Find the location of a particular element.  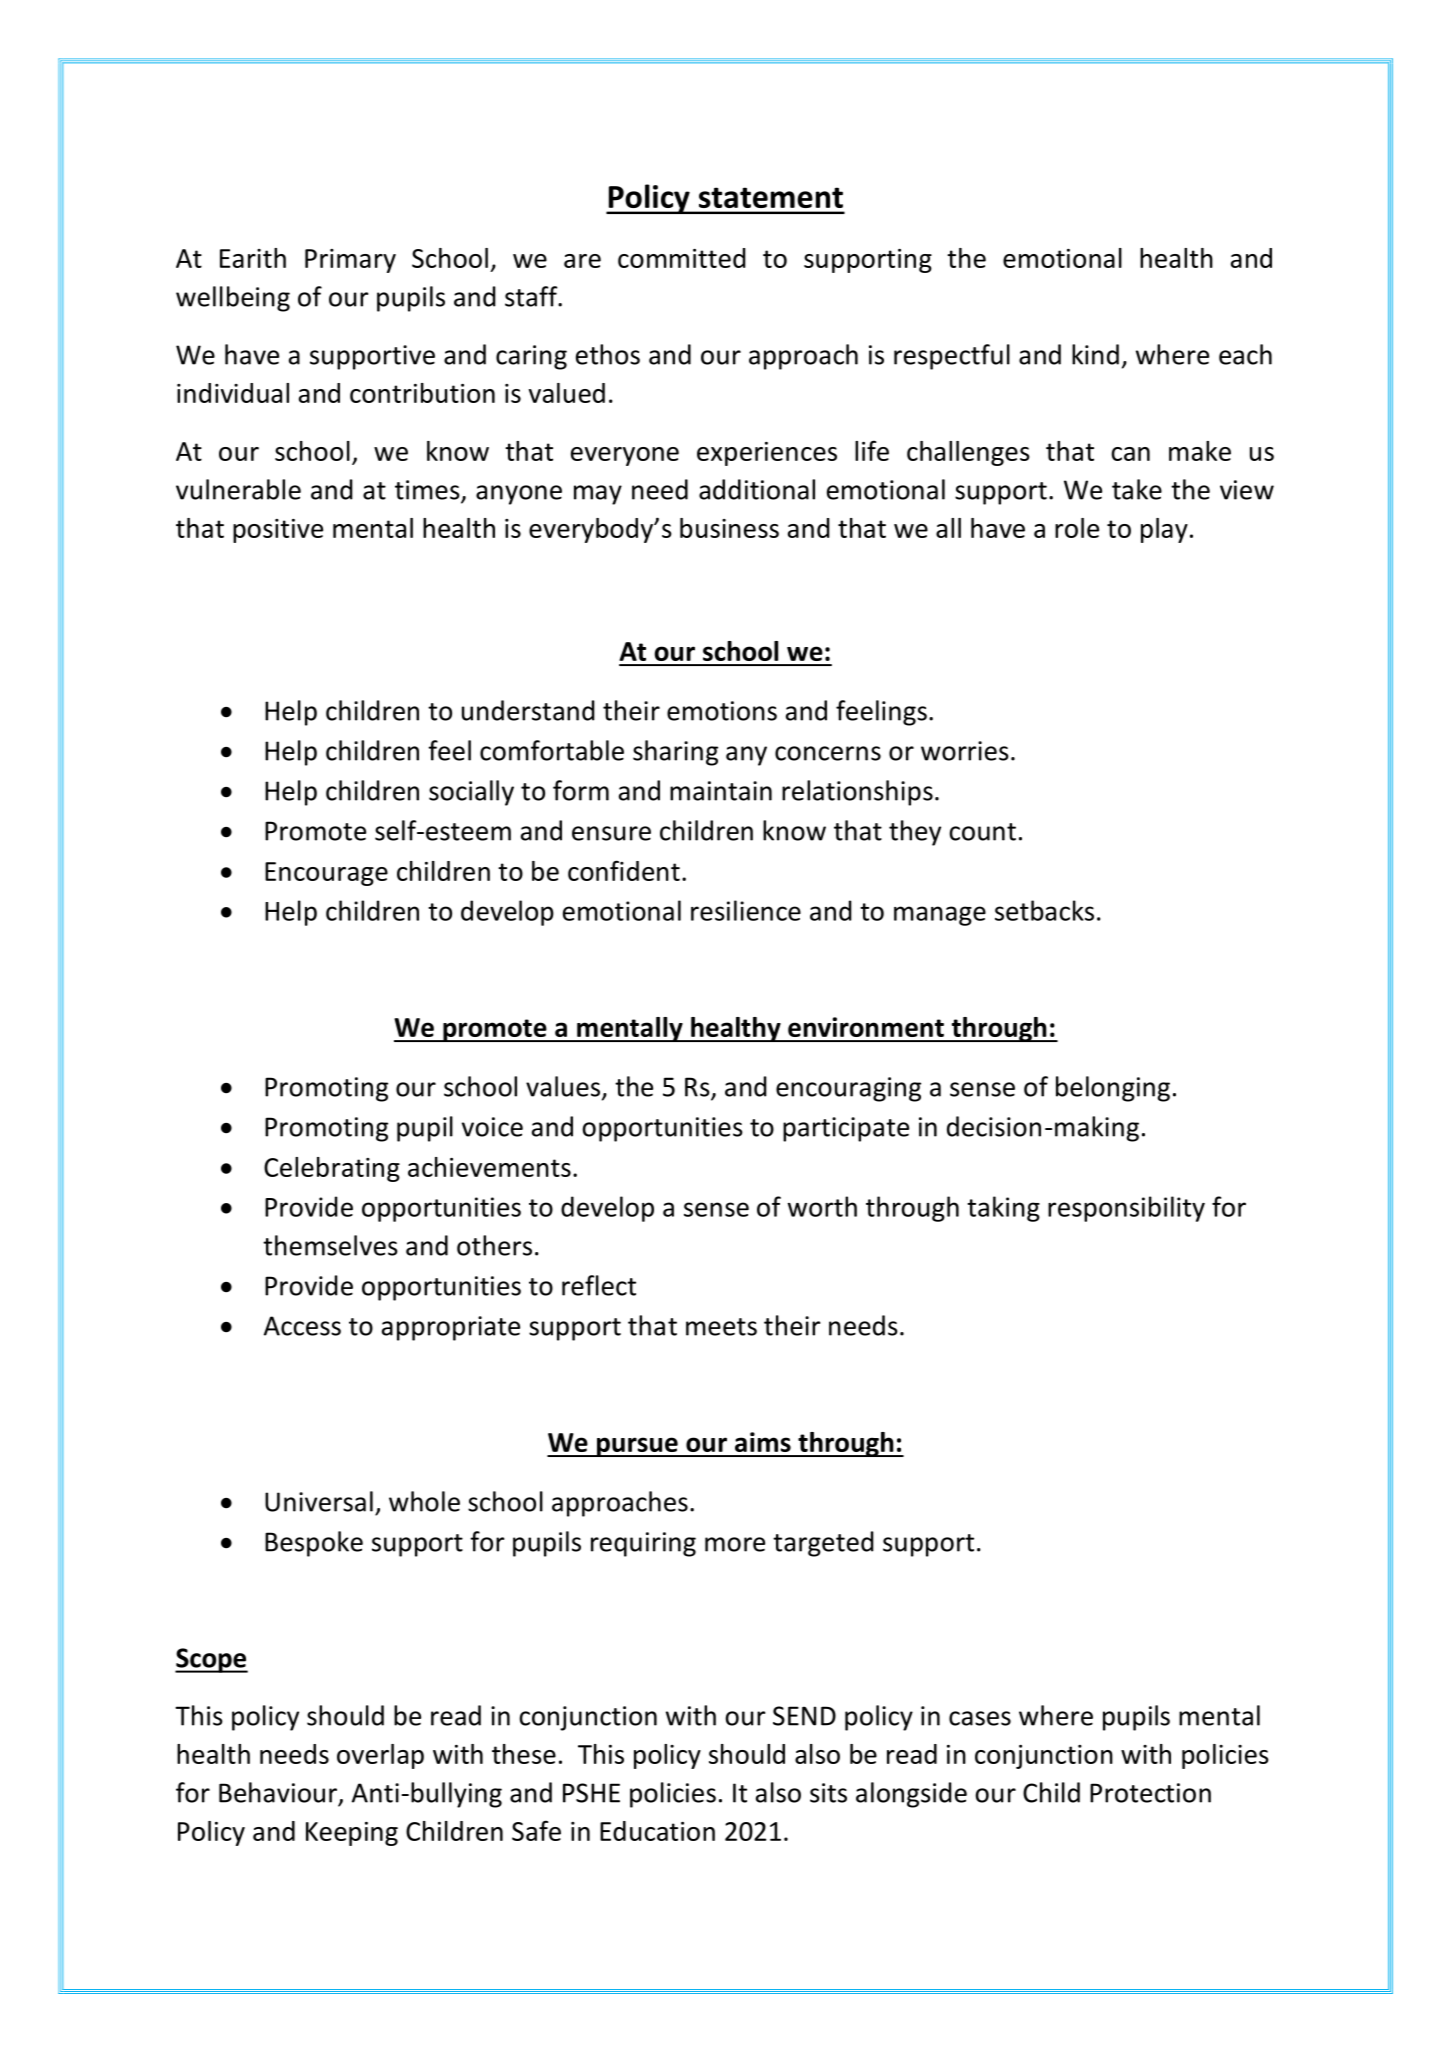

encouraging is located at coordinates (848, 1089).
